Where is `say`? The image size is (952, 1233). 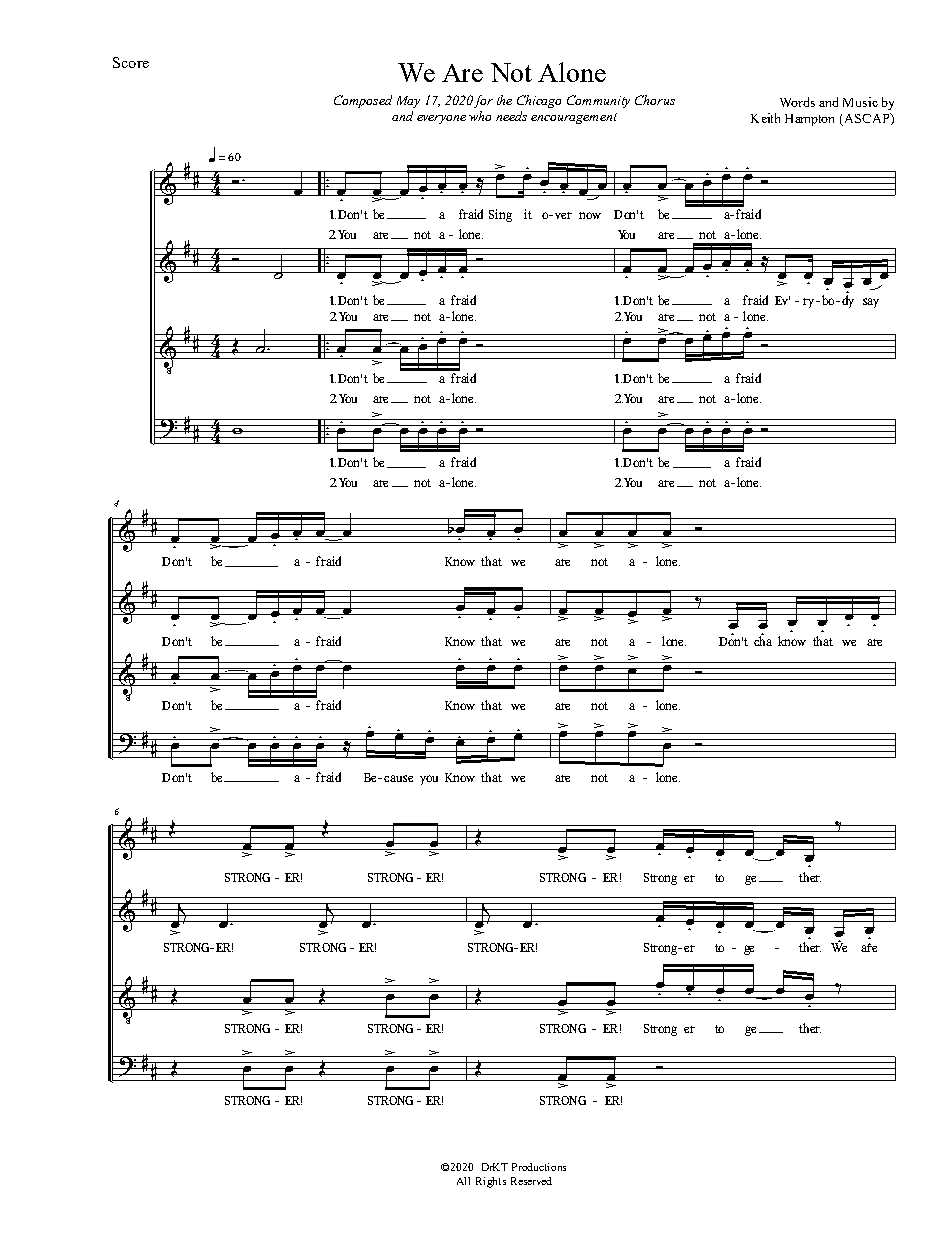
say is located at coordinates (871, 303).
